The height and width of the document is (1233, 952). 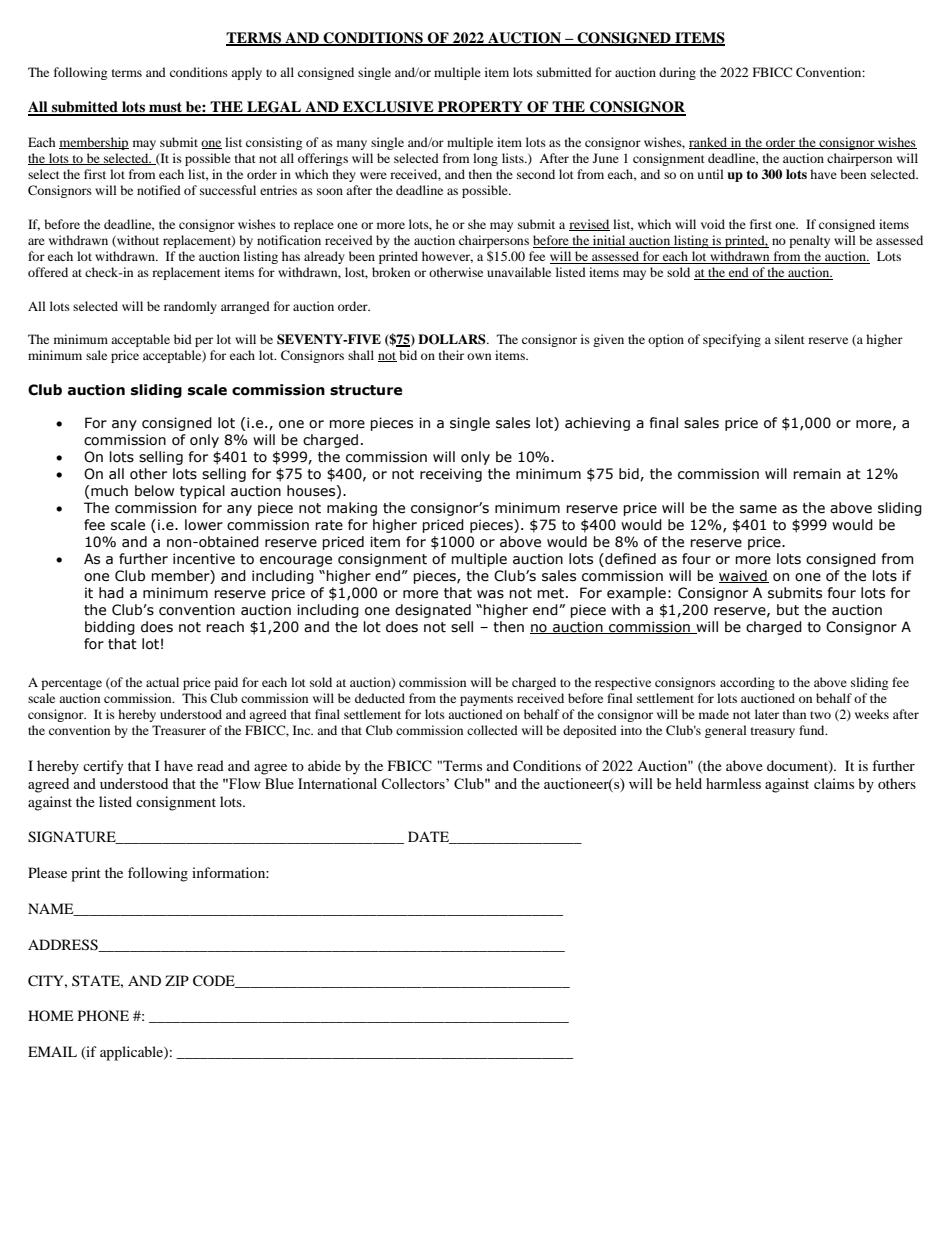 What do you see at coordinates (790, 339) in the document?
I see `silent` at bounding box center [790, 339].
